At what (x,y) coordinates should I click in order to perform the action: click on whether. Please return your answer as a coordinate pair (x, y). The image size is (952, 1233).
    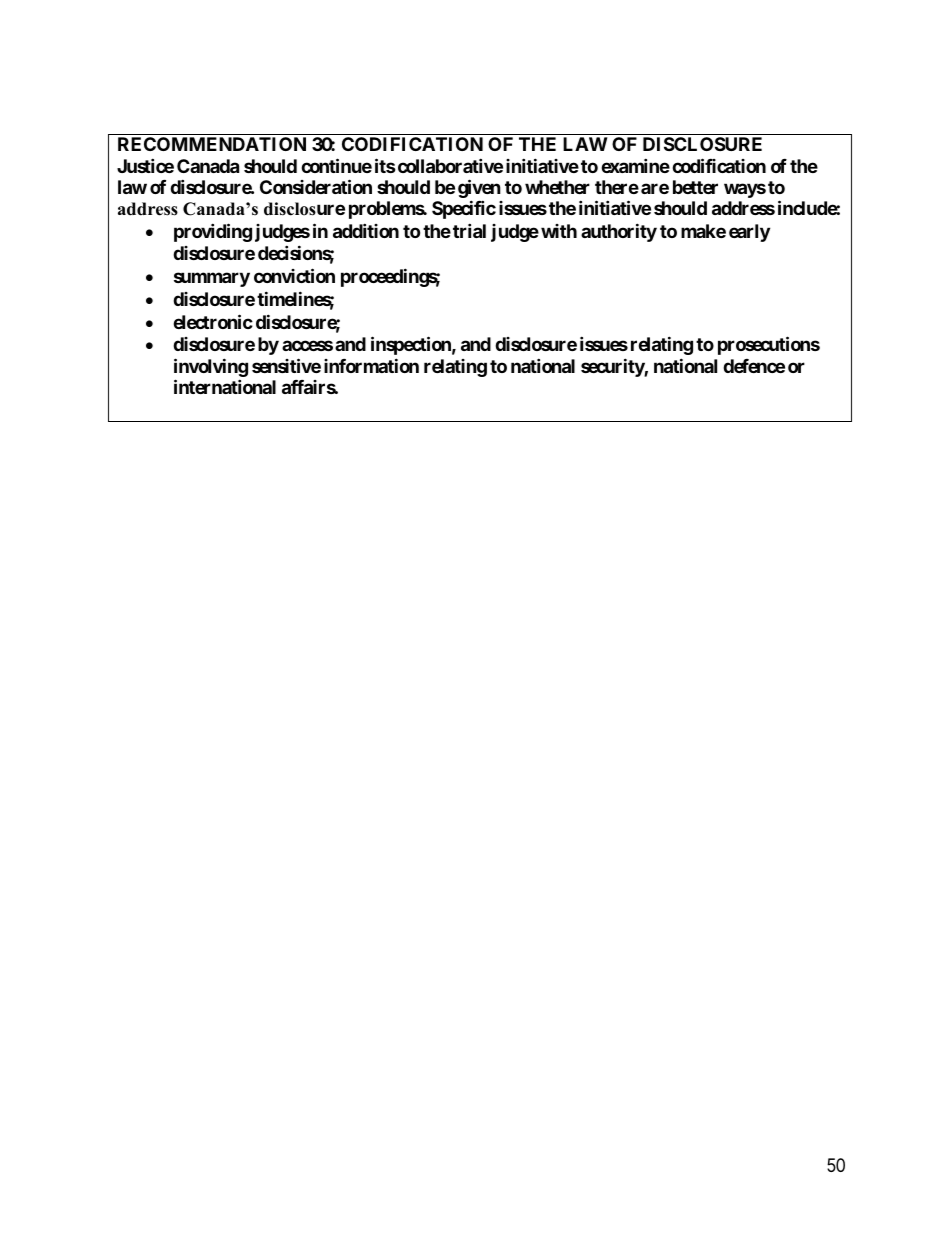
    Looking at the image, I should click on (557, 187).
